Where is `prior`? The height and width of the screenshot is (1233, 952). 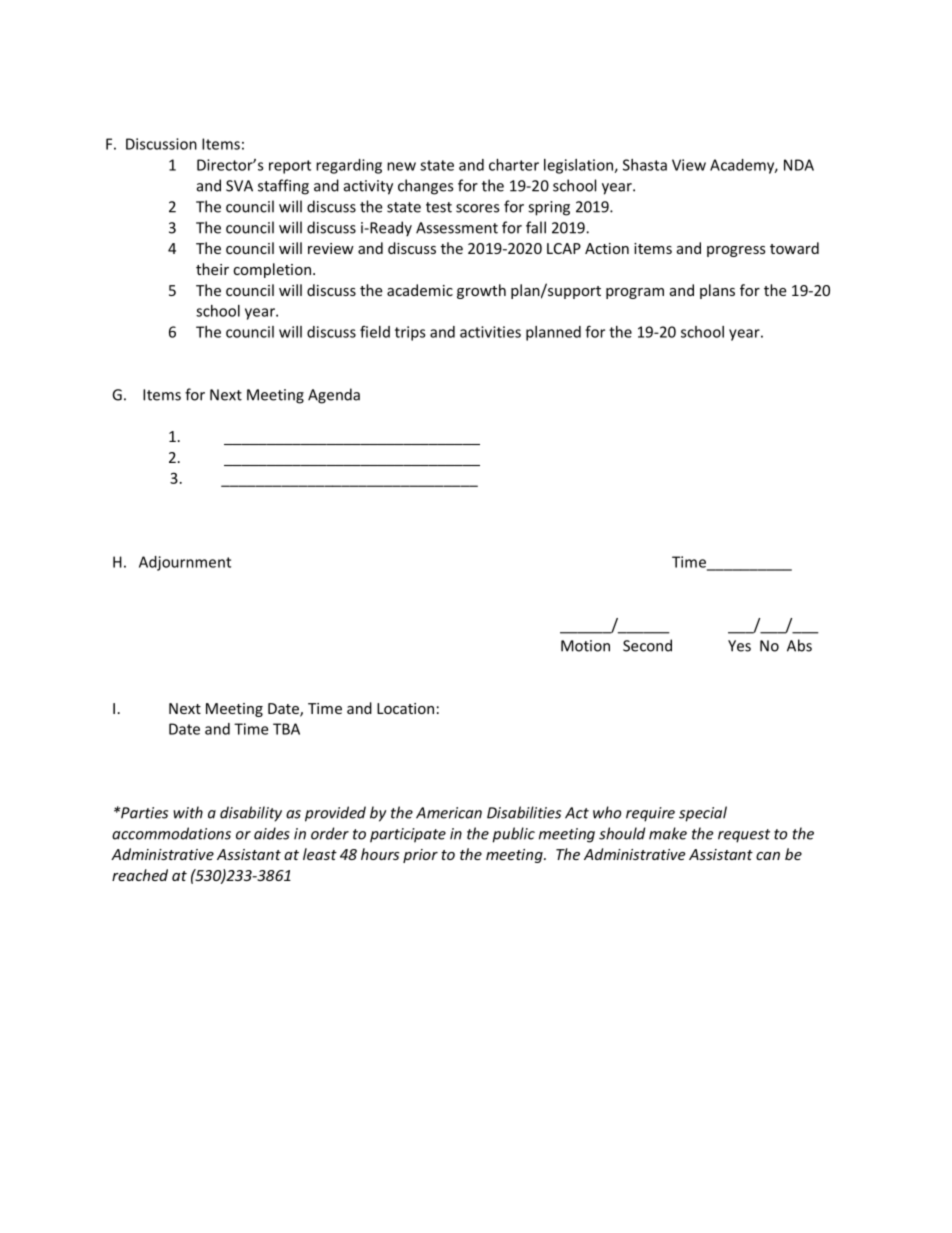 prior is located at coordinates (420, 856).
